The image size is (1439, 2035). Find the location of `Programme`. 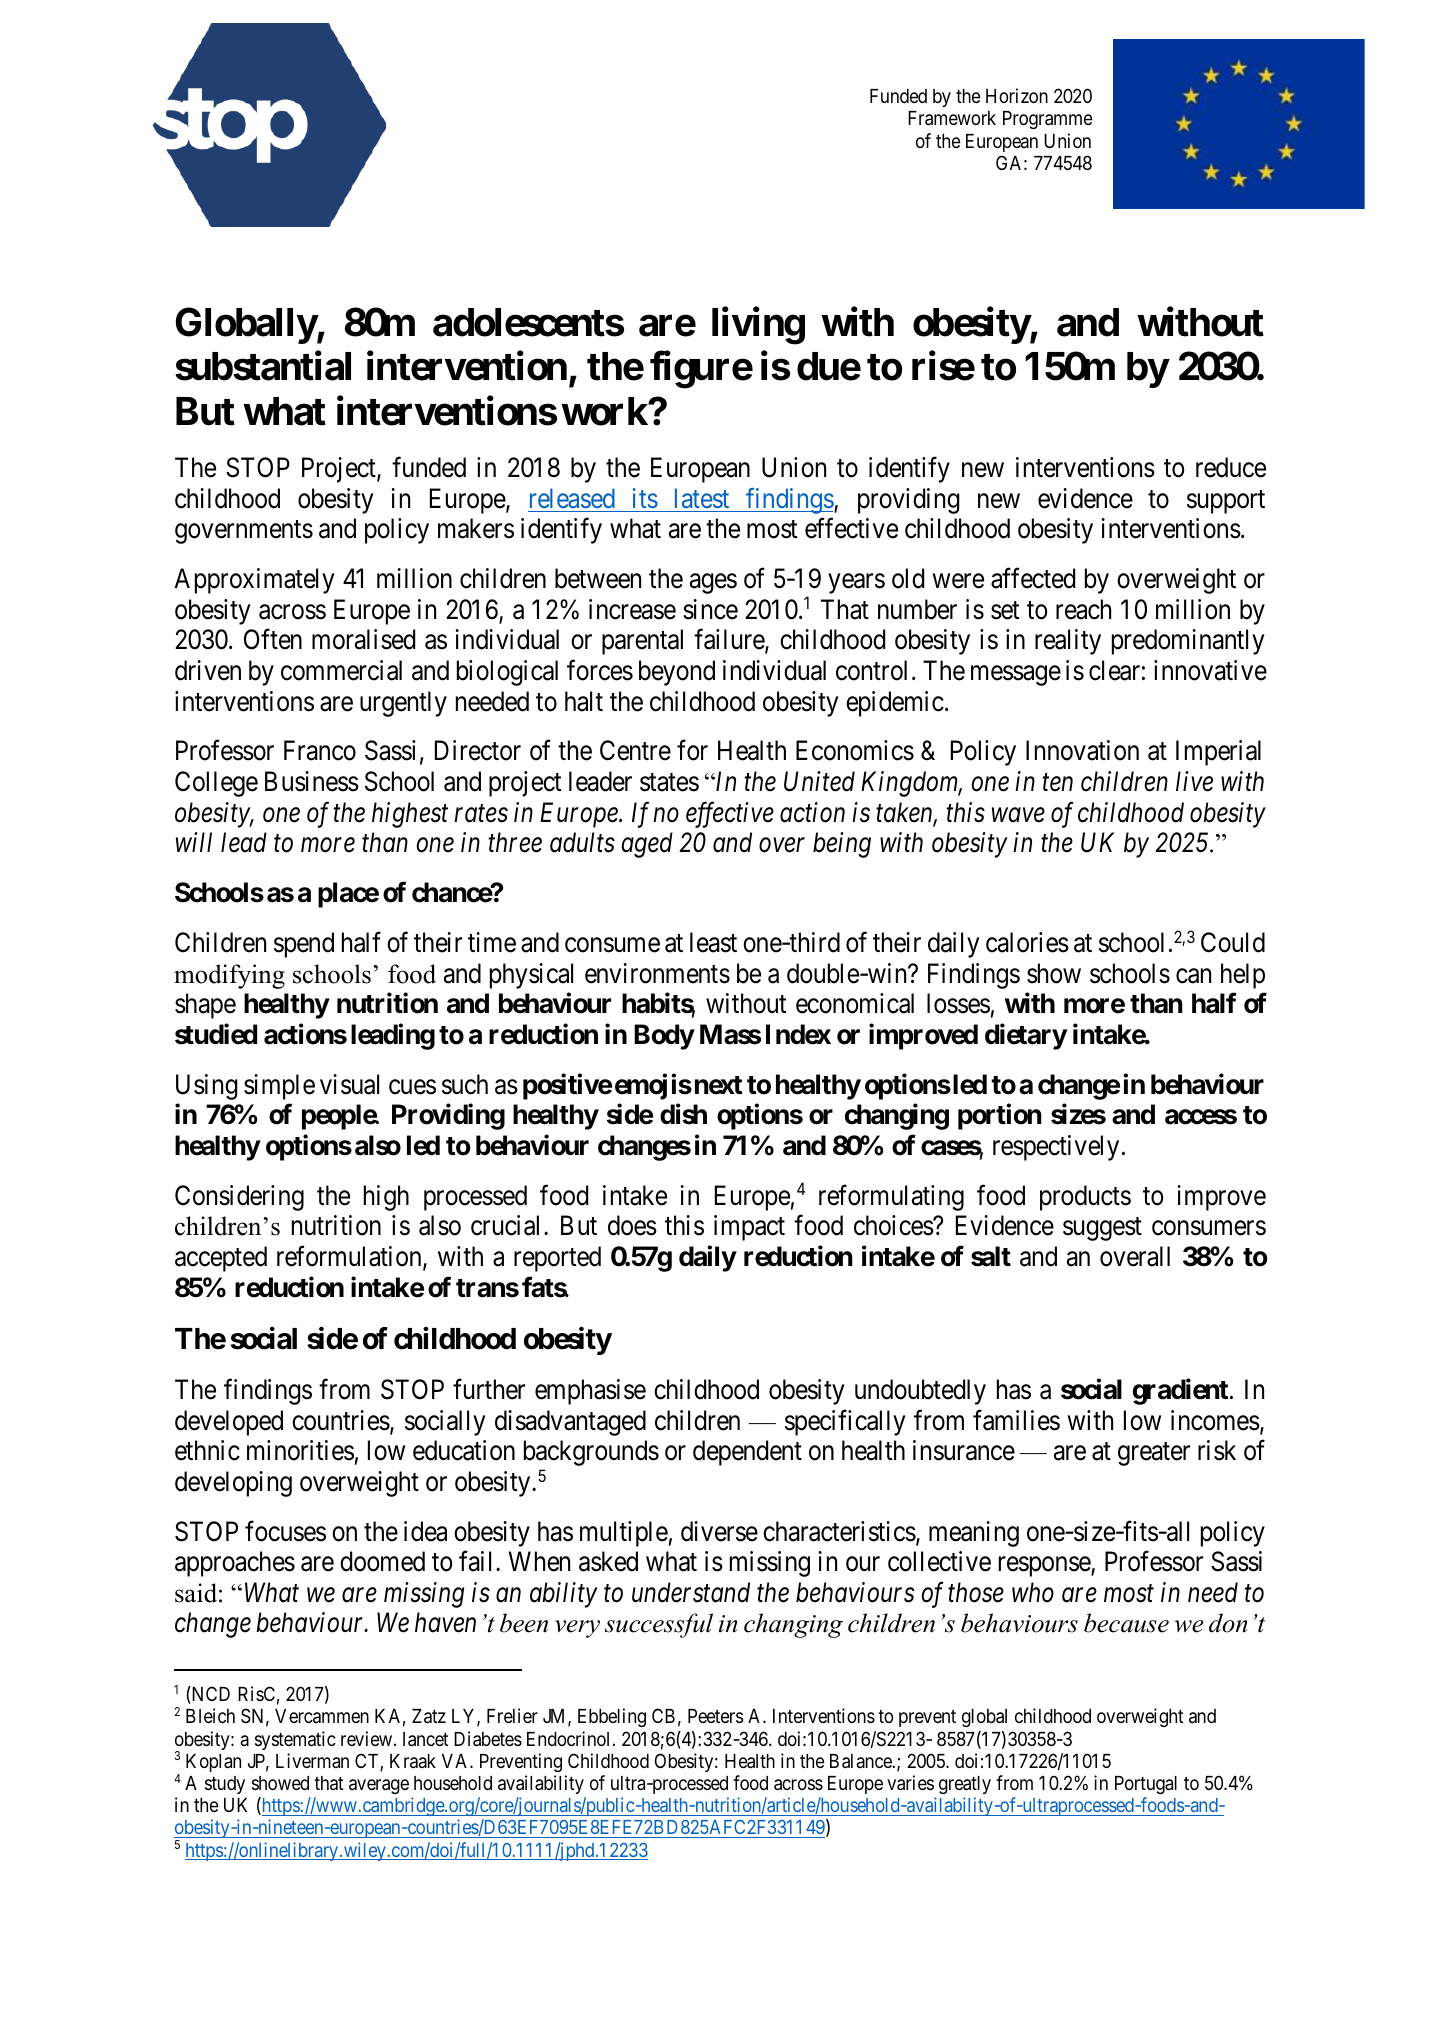

Programme is located at coordinates (1048, 120).
